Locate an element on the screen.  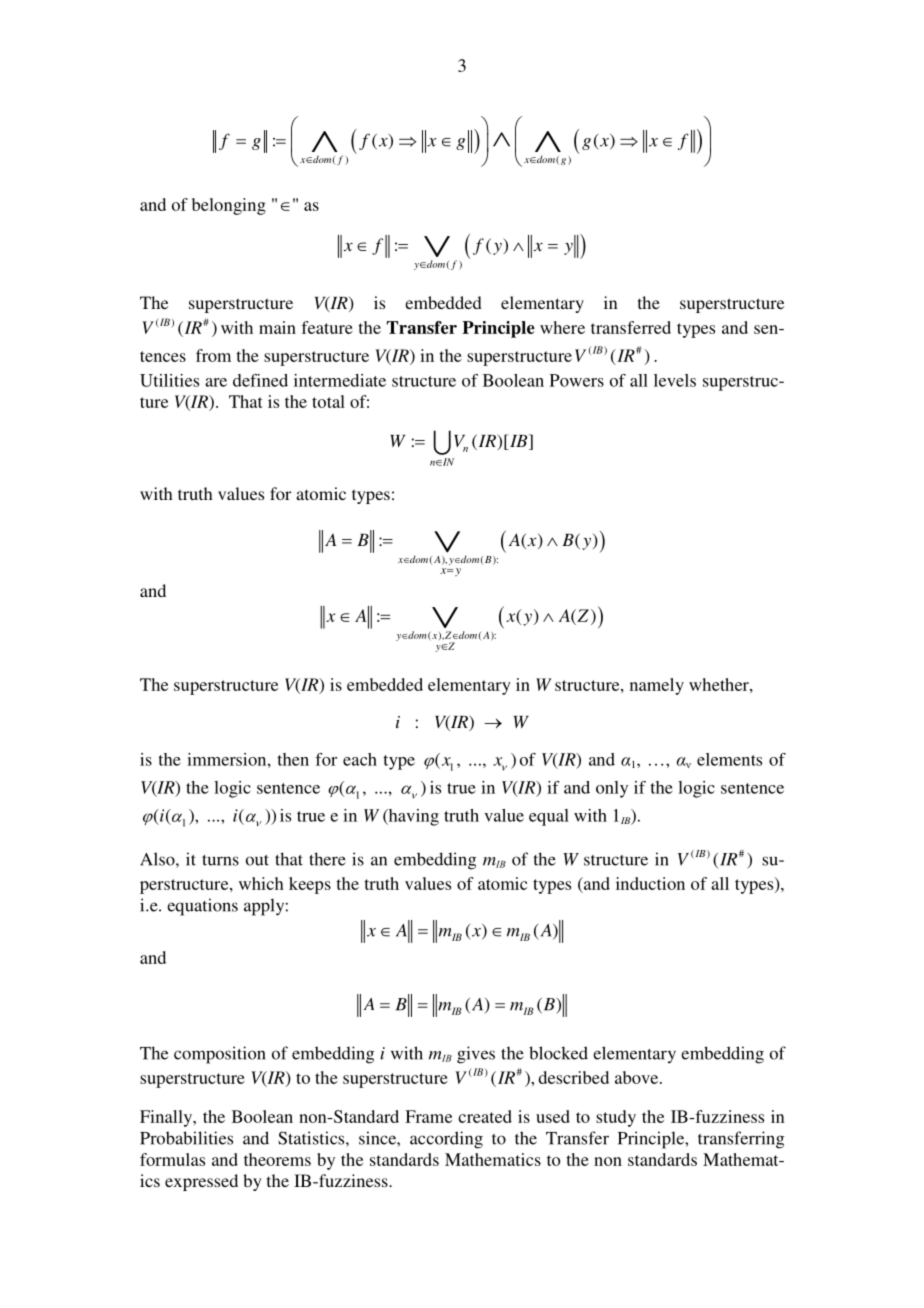
Probabilities is located at coordinates (186, 1138).
